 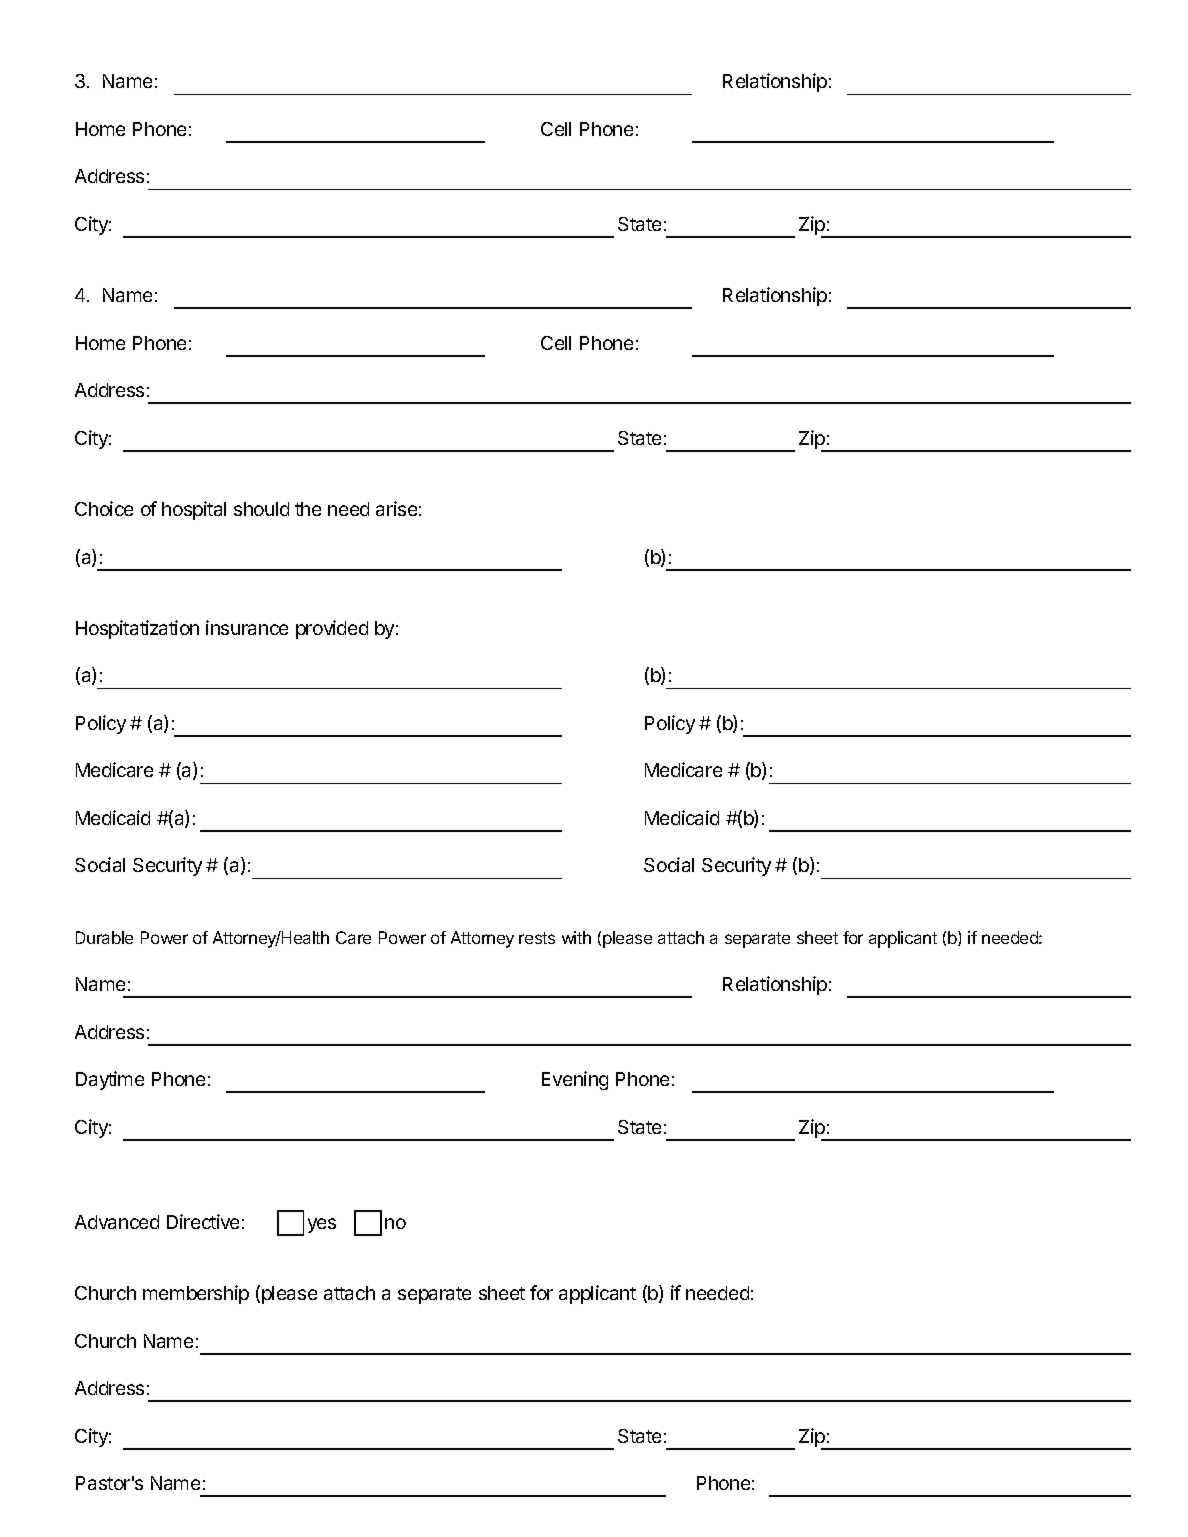 I want to click on Directive, so click(x=203, y=1221).
